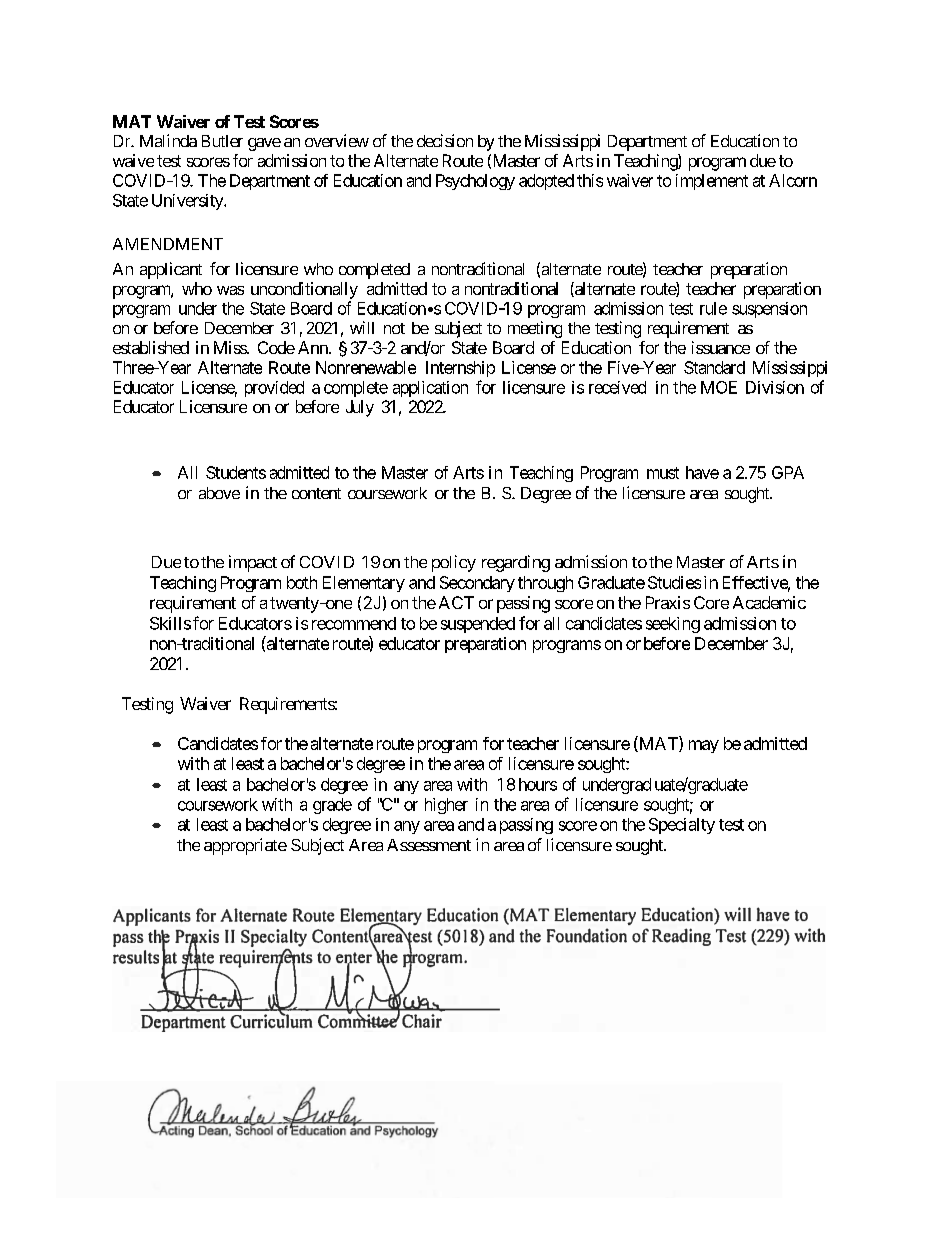 This page has height=1233, width=952. Describe the element at coordinates (478, 625) in the page. I see `suspended` at that location.
